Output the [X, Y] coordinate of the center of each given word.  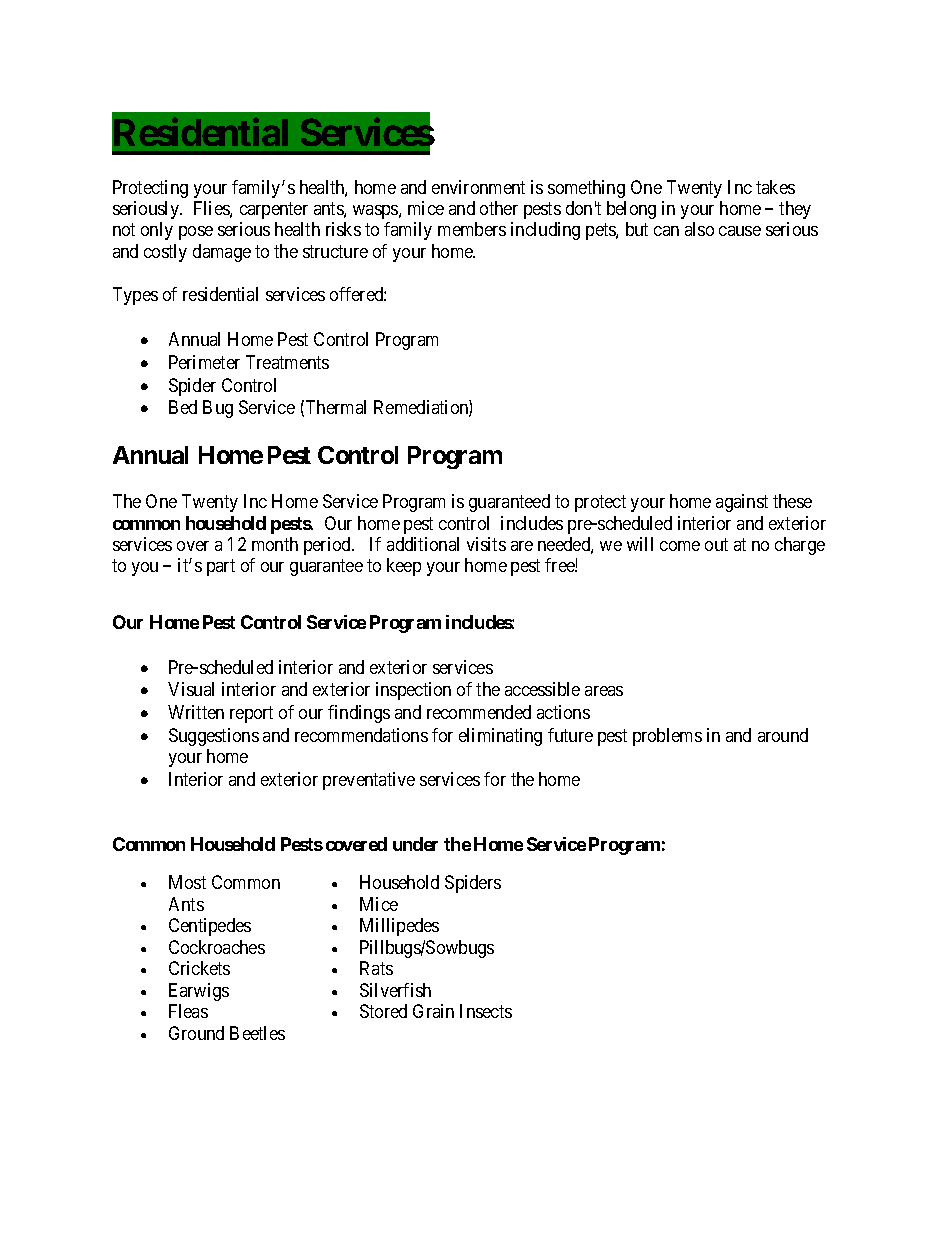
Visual [191, 689]
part [221, 568]
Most [187, 882]
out [716, 544]
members [472, 229]
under [415, 844]
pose [196, 233]
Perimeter [204, 362]
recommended [479, 712]
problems [667, 737]
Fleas [188, 1011]
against [742, 503]
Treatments [287, 362]
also [699, 229]
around [783, 735]
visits [486, 544]
